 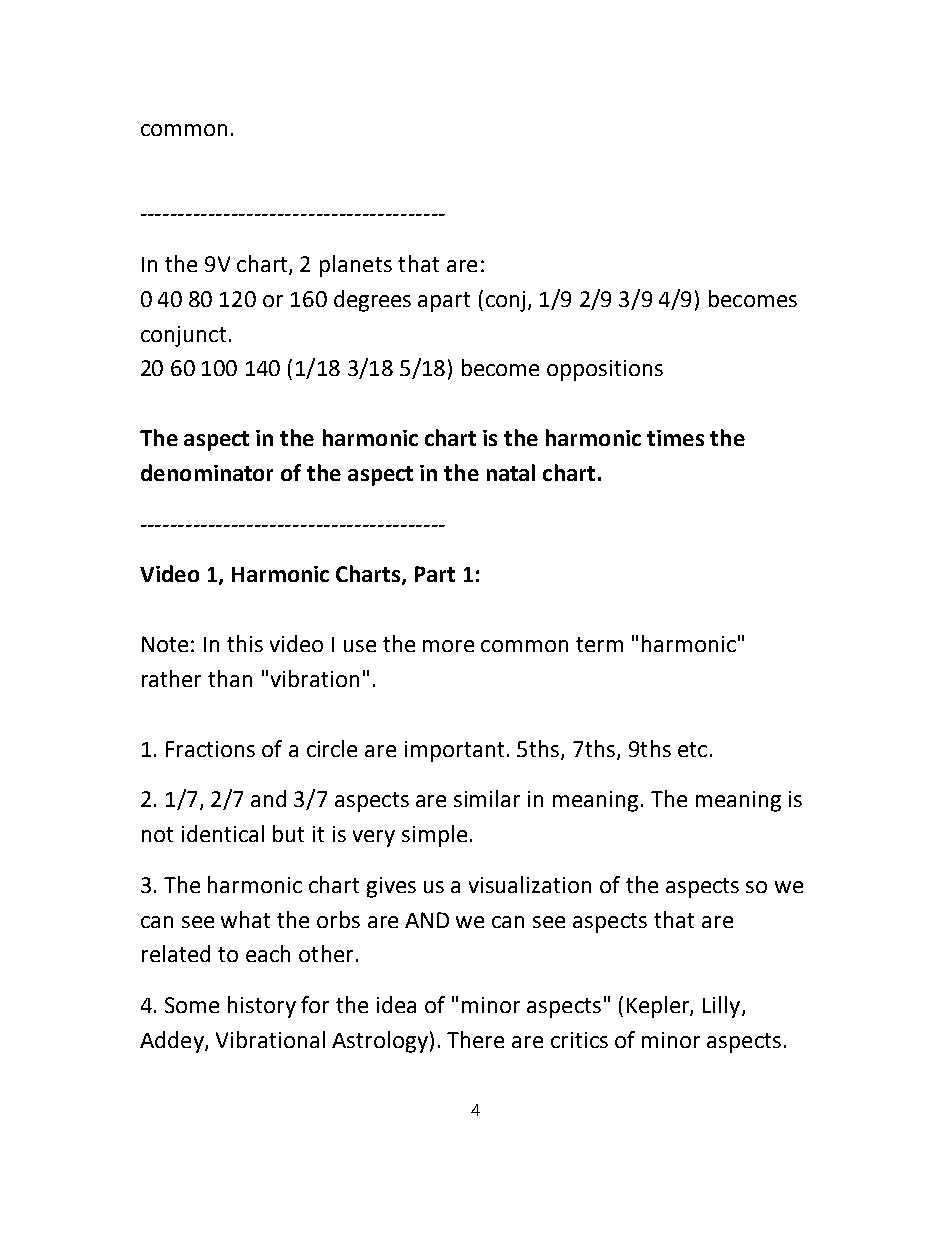 What do you see at coordinates (692, 749) in the screenshot?
I see `etc` at bounding box center [692, 749].
